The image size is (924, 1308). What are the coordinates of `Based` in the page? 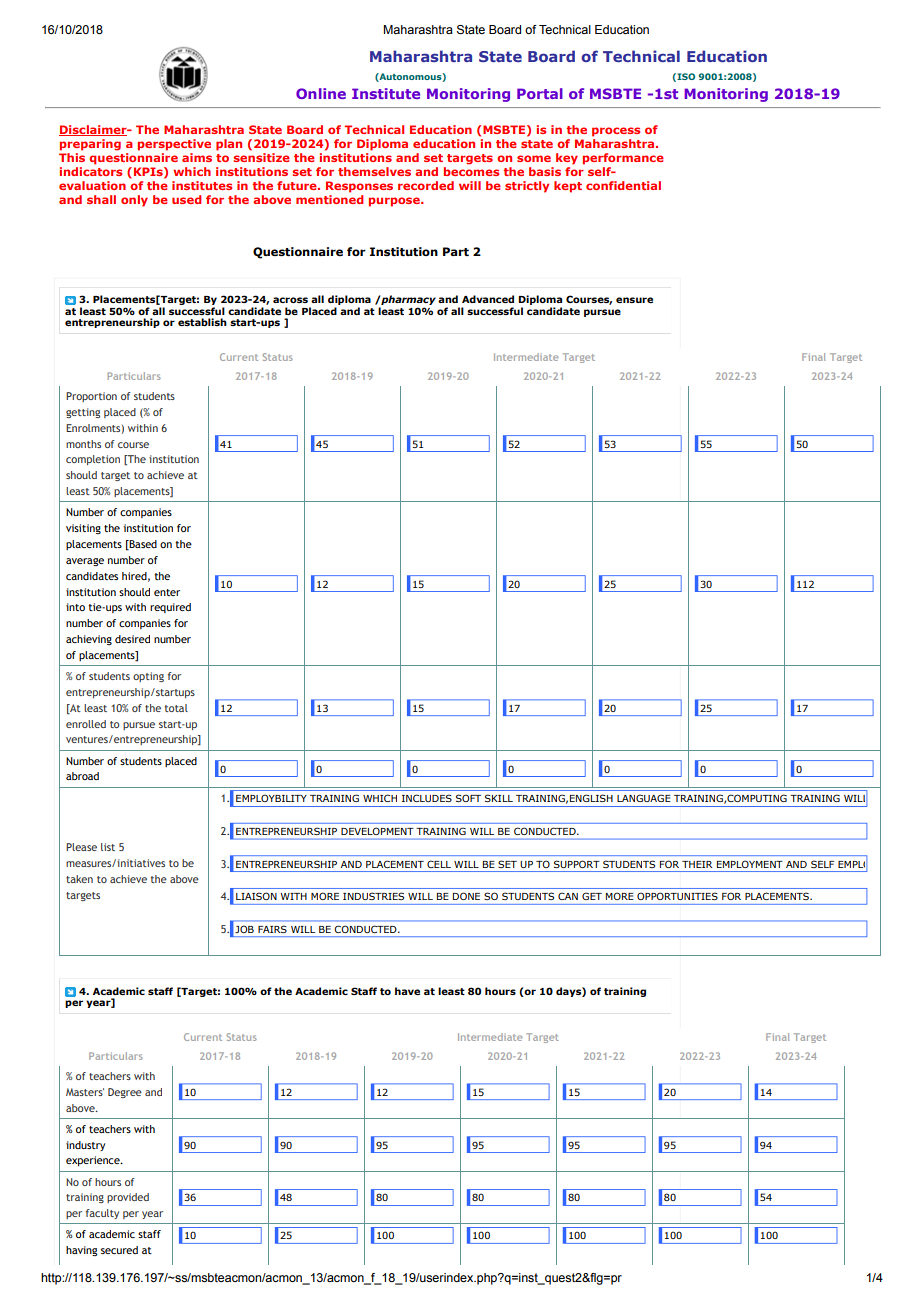 It's located at (142, 545).
